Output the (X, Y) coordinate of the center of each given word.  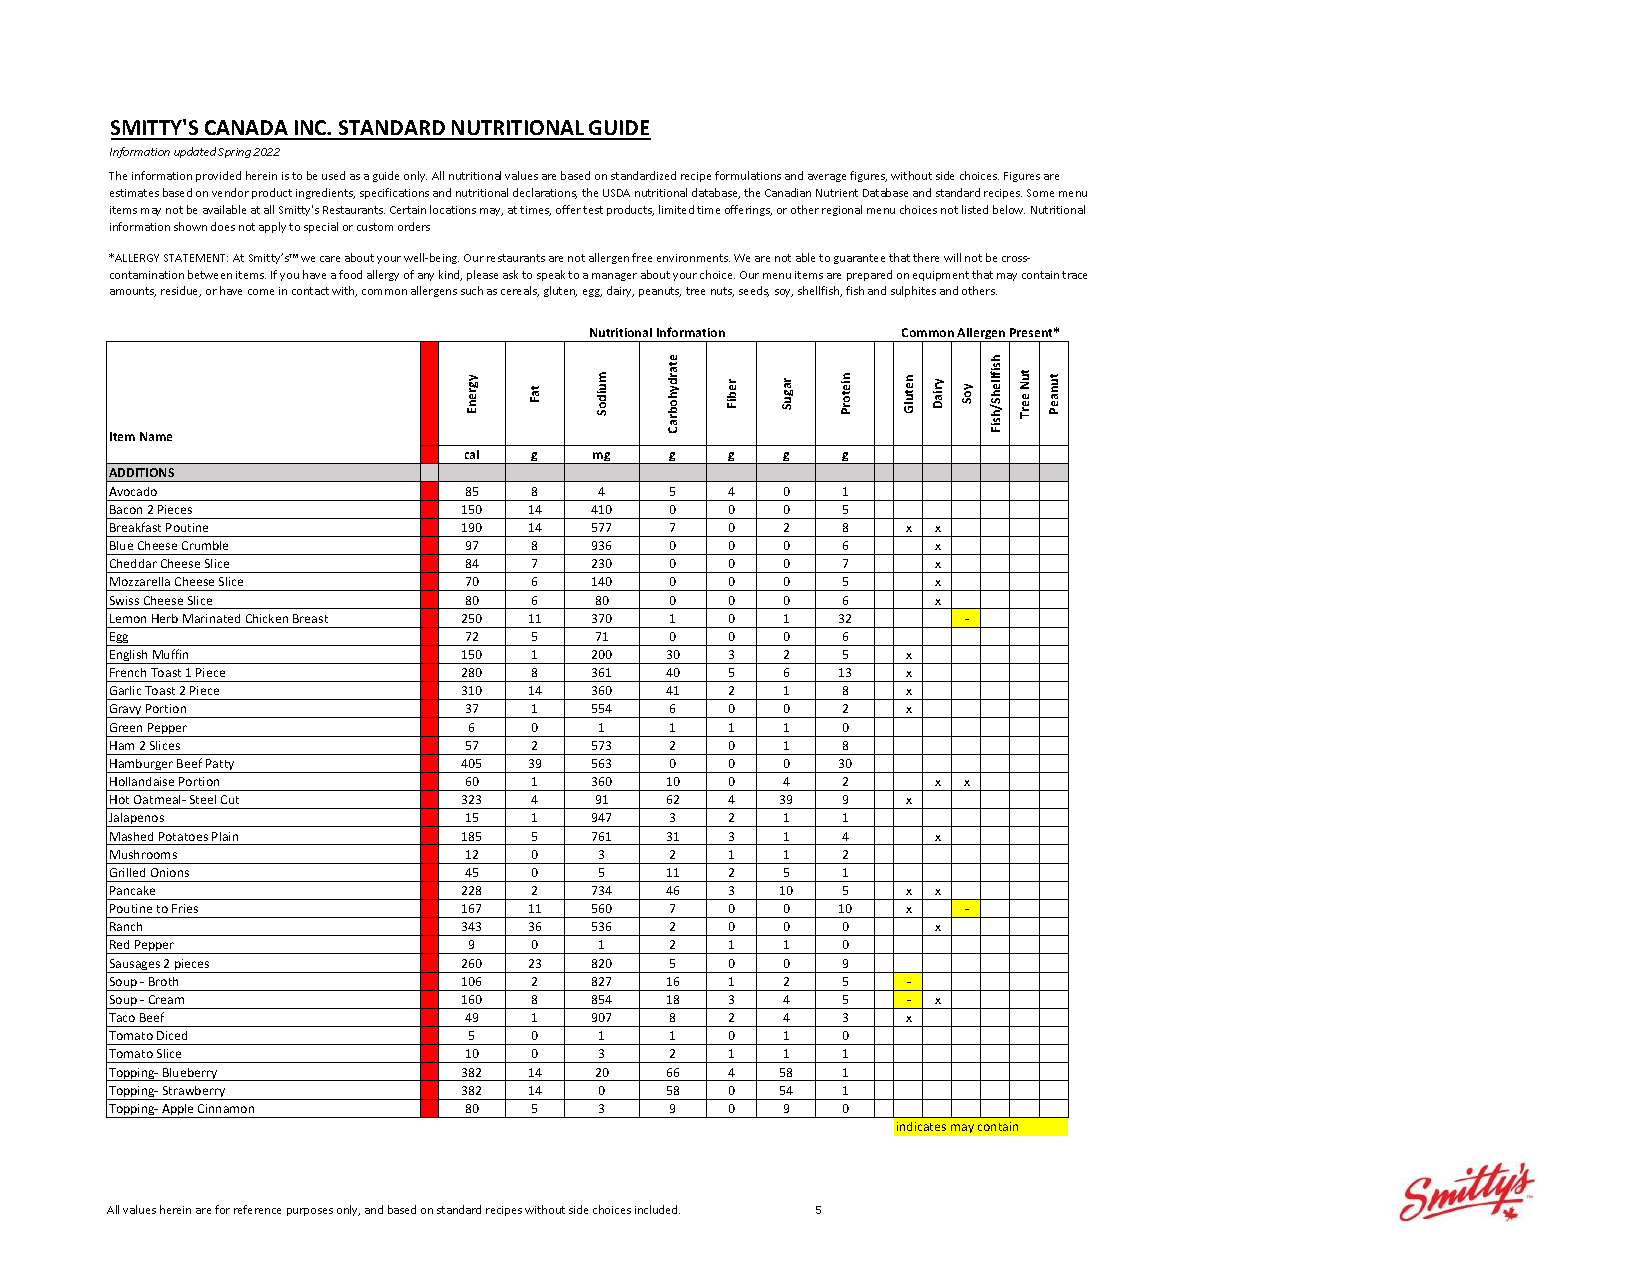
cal (472, 454)
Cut (230, 799)
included (657, 1209)
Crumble (205, 545)
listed (975, 209)
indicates (921, 1126)
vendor (230, 192)
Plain (225, 836)
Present (1033, 332)
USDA (616, 193)
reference (257, 1209)
